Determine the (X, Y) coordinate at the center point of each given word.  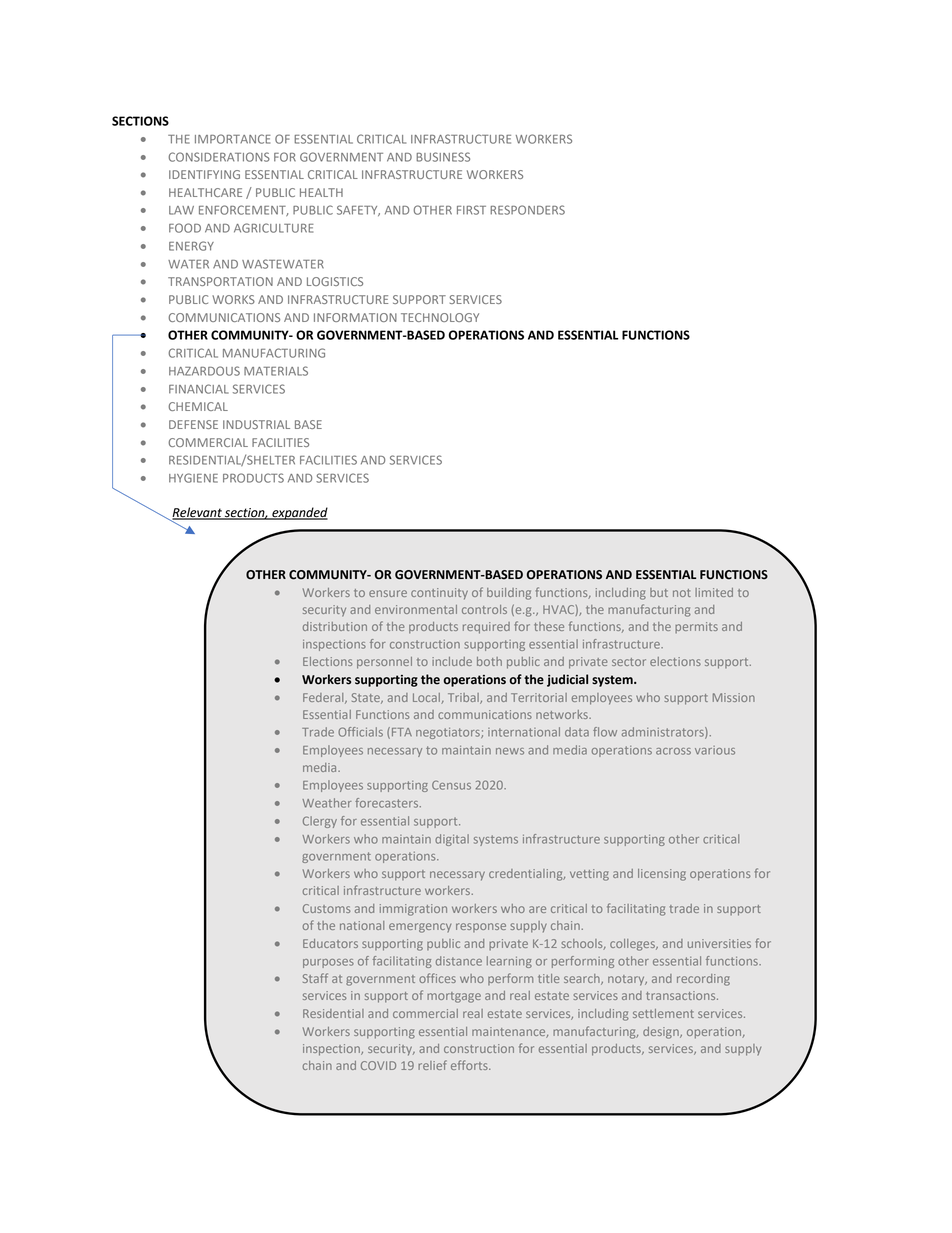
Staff (315, 978)
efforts (470, 1065)
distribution (335, 626)
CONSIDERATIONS (219, 157)
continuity (439, 594)
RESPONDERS (527, 210)
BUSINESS (443, 157)
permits (696, 627)
